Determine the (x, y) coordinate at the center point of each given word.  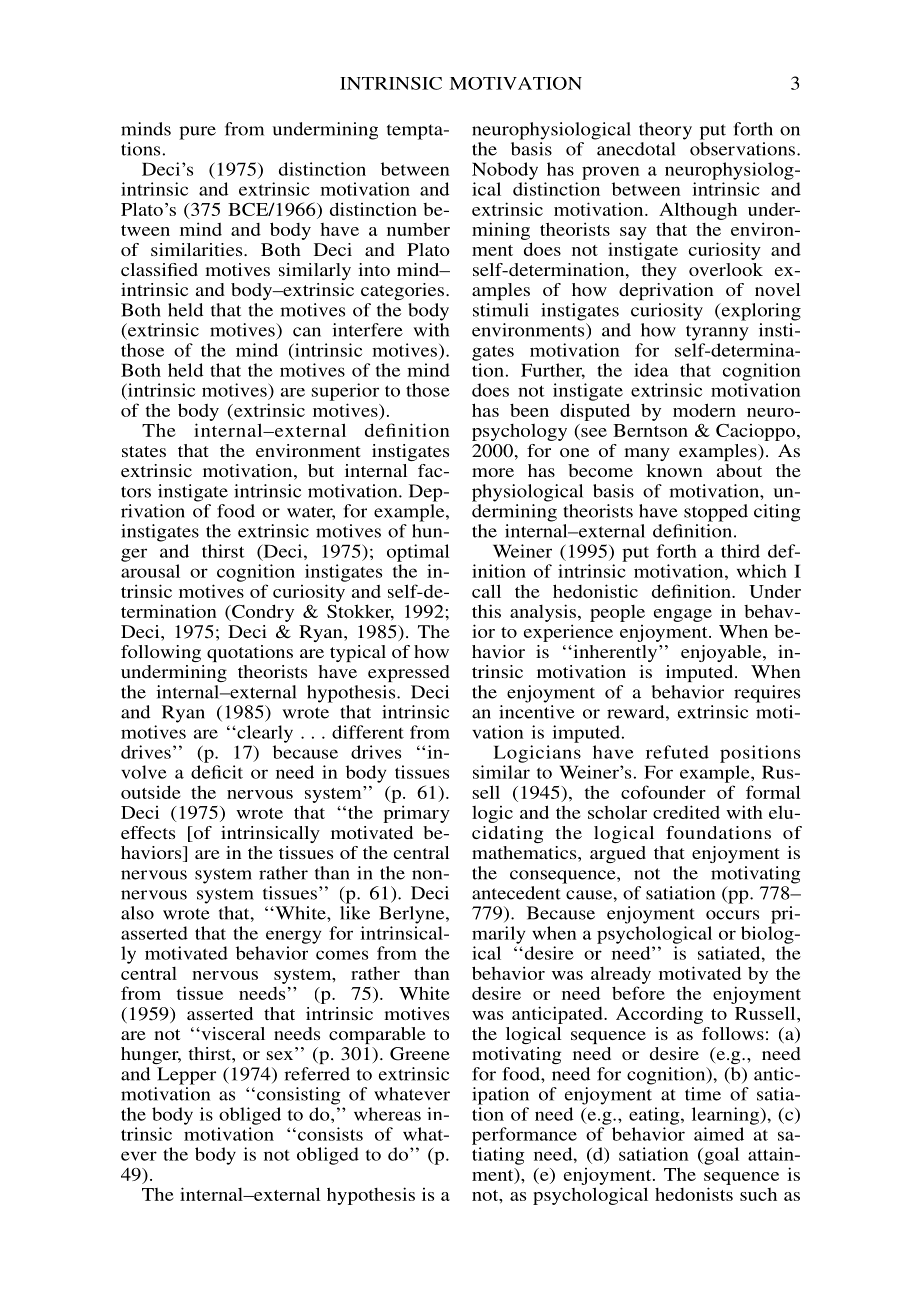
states (144, 451)
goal (720, 1156)
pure (197, 133)
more (493, 472)
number (418, 229)
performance (524, 1136)
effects (148, 832)
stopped (716, 513)
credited (686, 812)
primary (416, 814)
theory (665, 131)
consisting (299, 1096)
